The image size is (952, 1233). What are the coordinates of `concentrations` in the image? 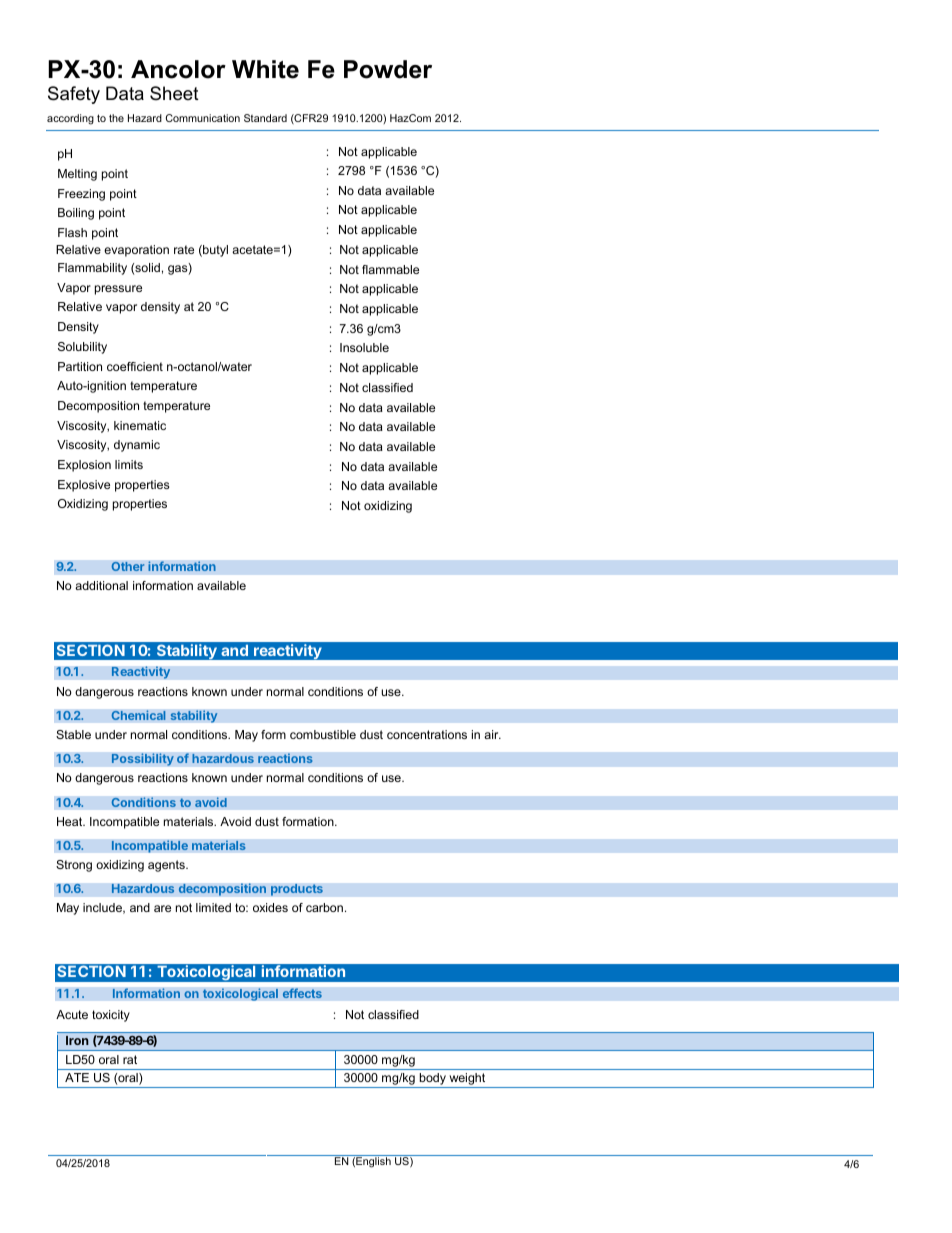 It's located at (427, 734).
